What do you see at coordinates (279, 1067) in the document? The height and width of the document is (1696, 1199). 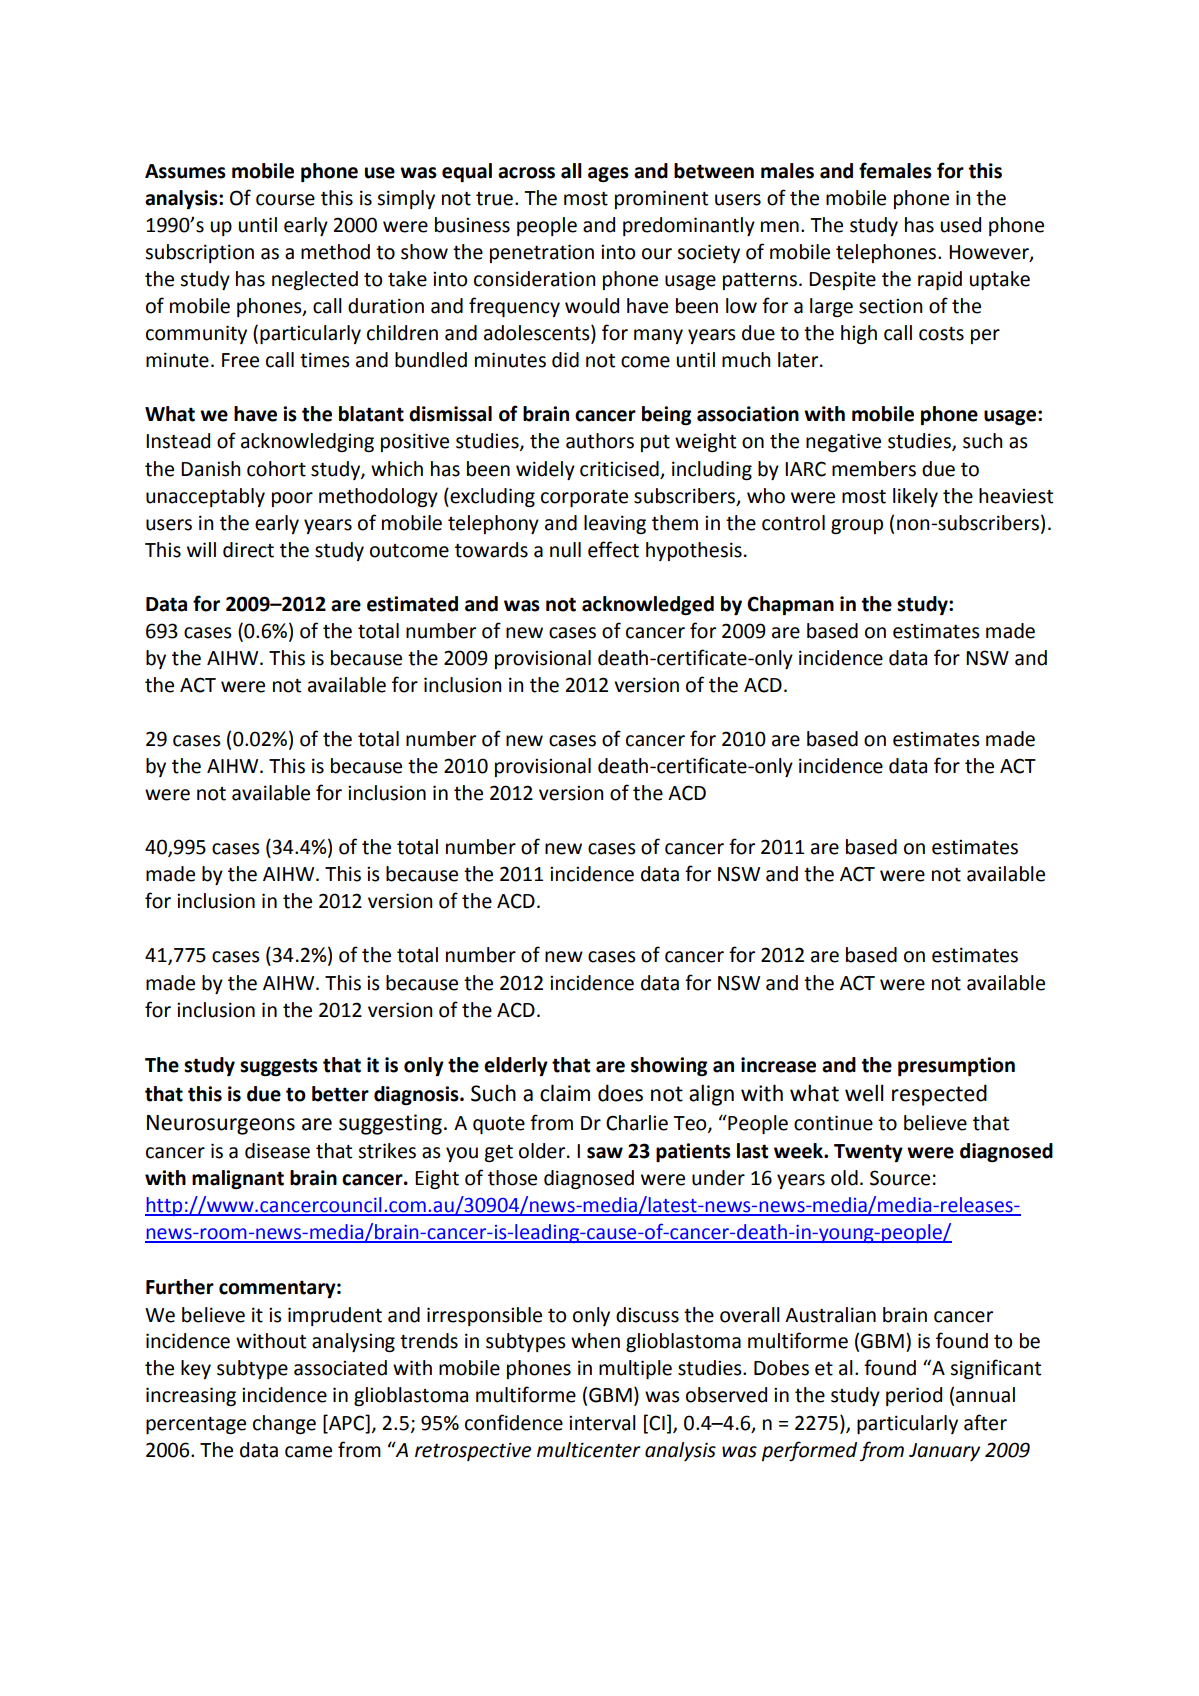 I see `suggests` at bounding box center [279, 1067].
